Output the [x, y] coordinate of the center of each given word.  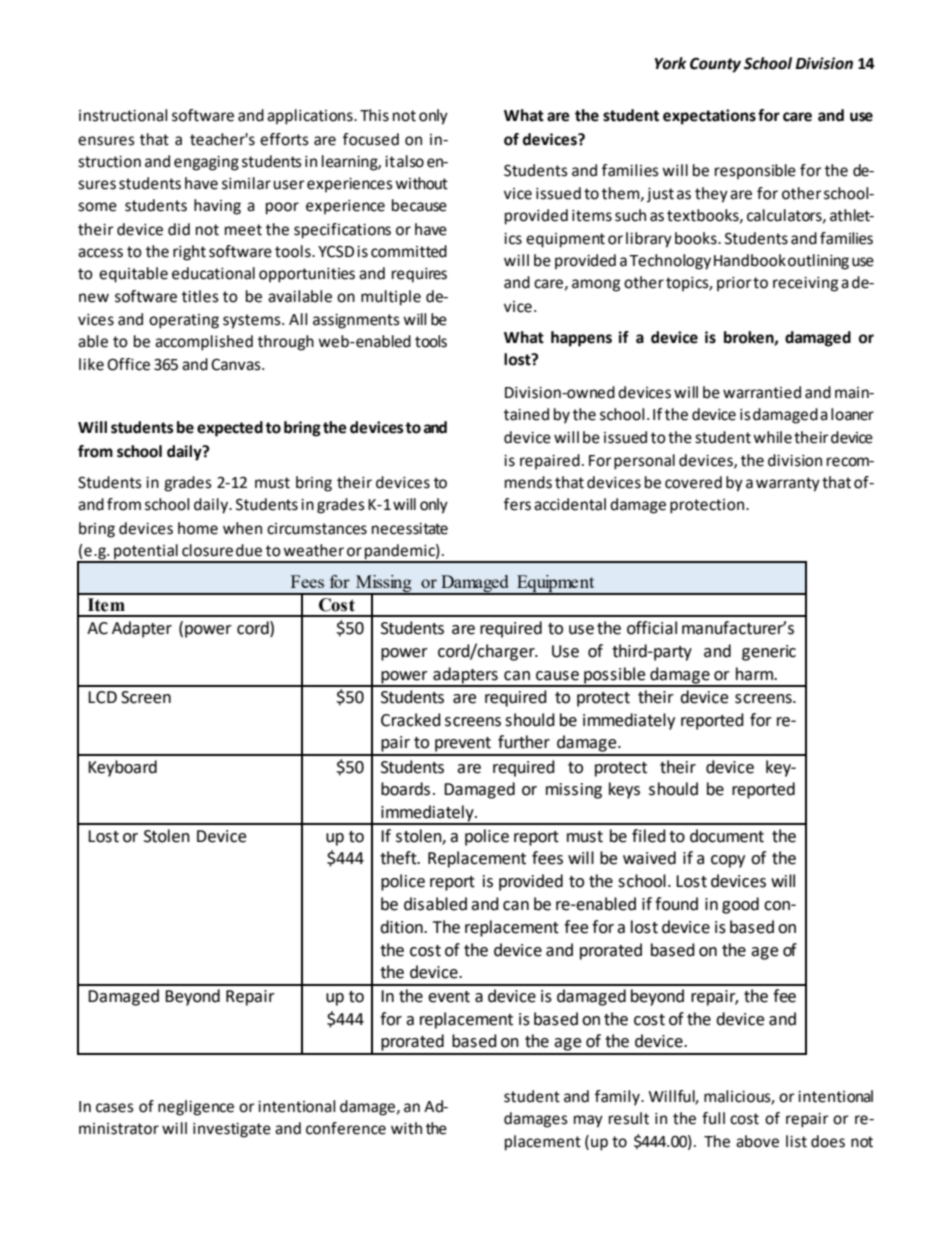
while [772, 437]
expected [230, 429]
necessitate [410, 529]
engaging [206, 163]
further [524, 742]
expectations [709, 117]
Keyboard [122, 768]
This [374, 115]
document [727, 836]
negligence [196, 1108]
